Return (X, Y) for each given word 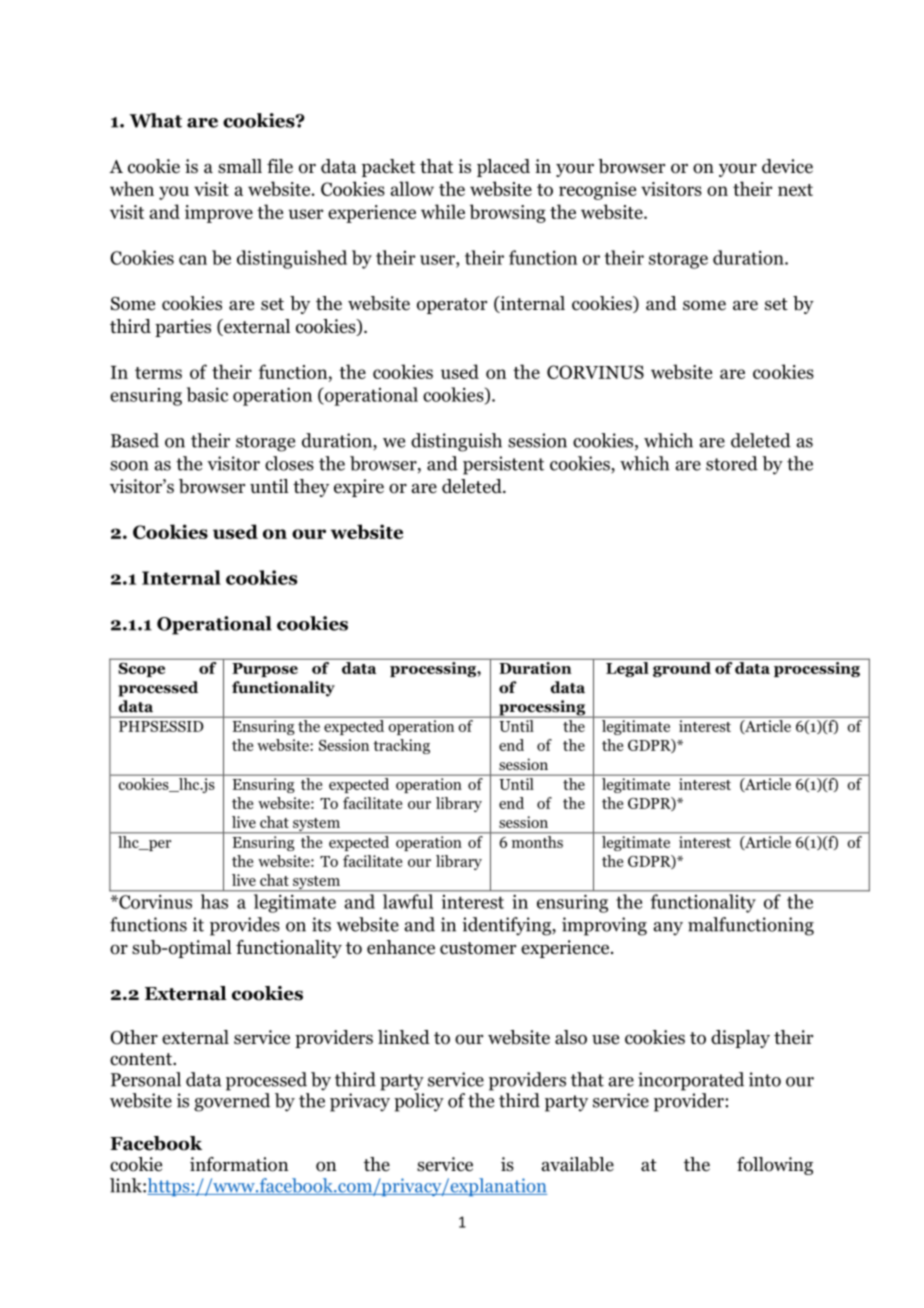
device (787, 166)
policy (419, 1102)
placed (503, 168)
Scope (142, 670)
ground (682, 669)
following (775, 1166)
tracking (401, 746)
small (240, 166)
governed (232, 1102)
